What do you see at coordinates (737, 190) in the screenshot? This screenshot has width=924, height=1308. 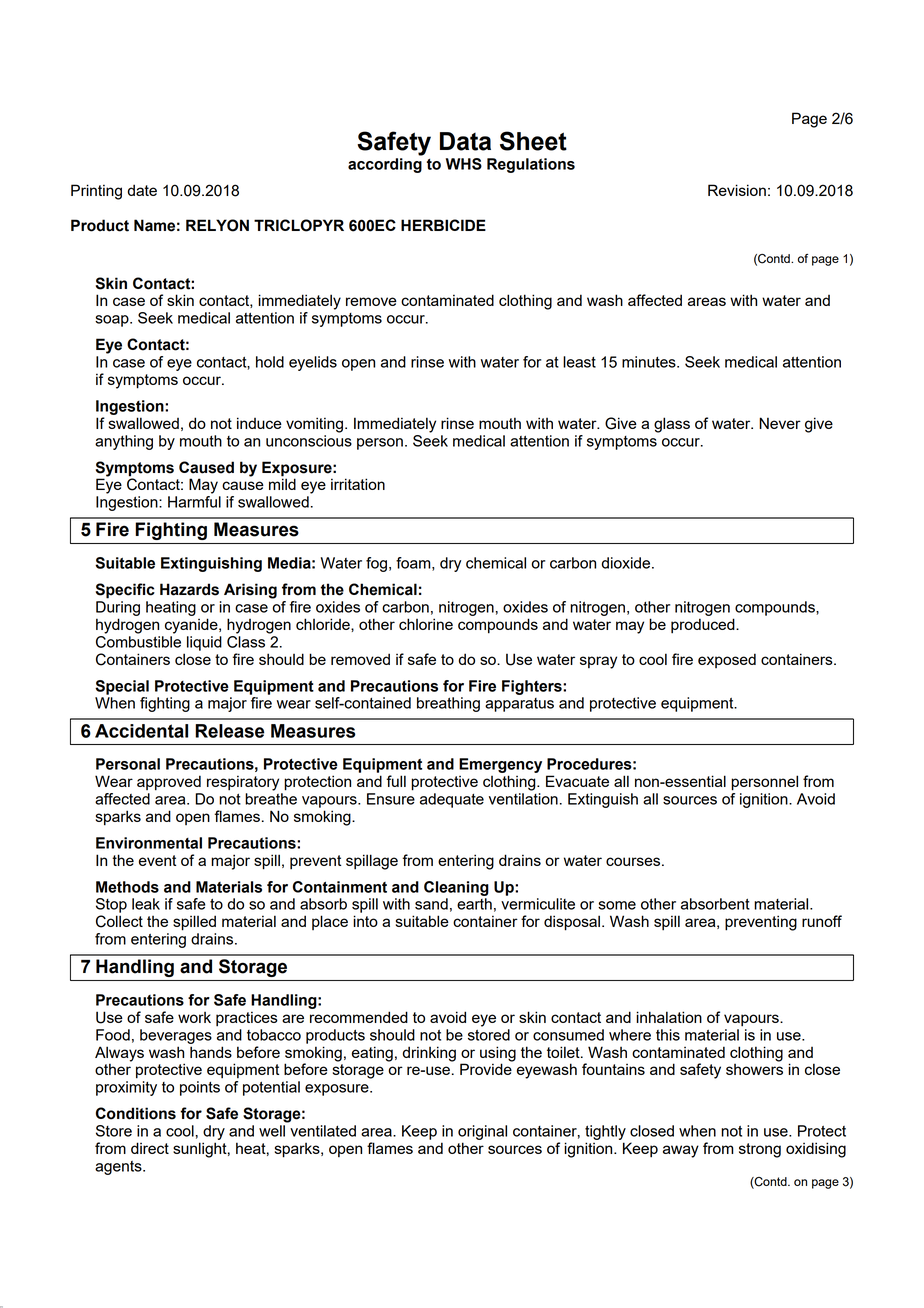 I see `Revision` at bounding box center [737, 190].
